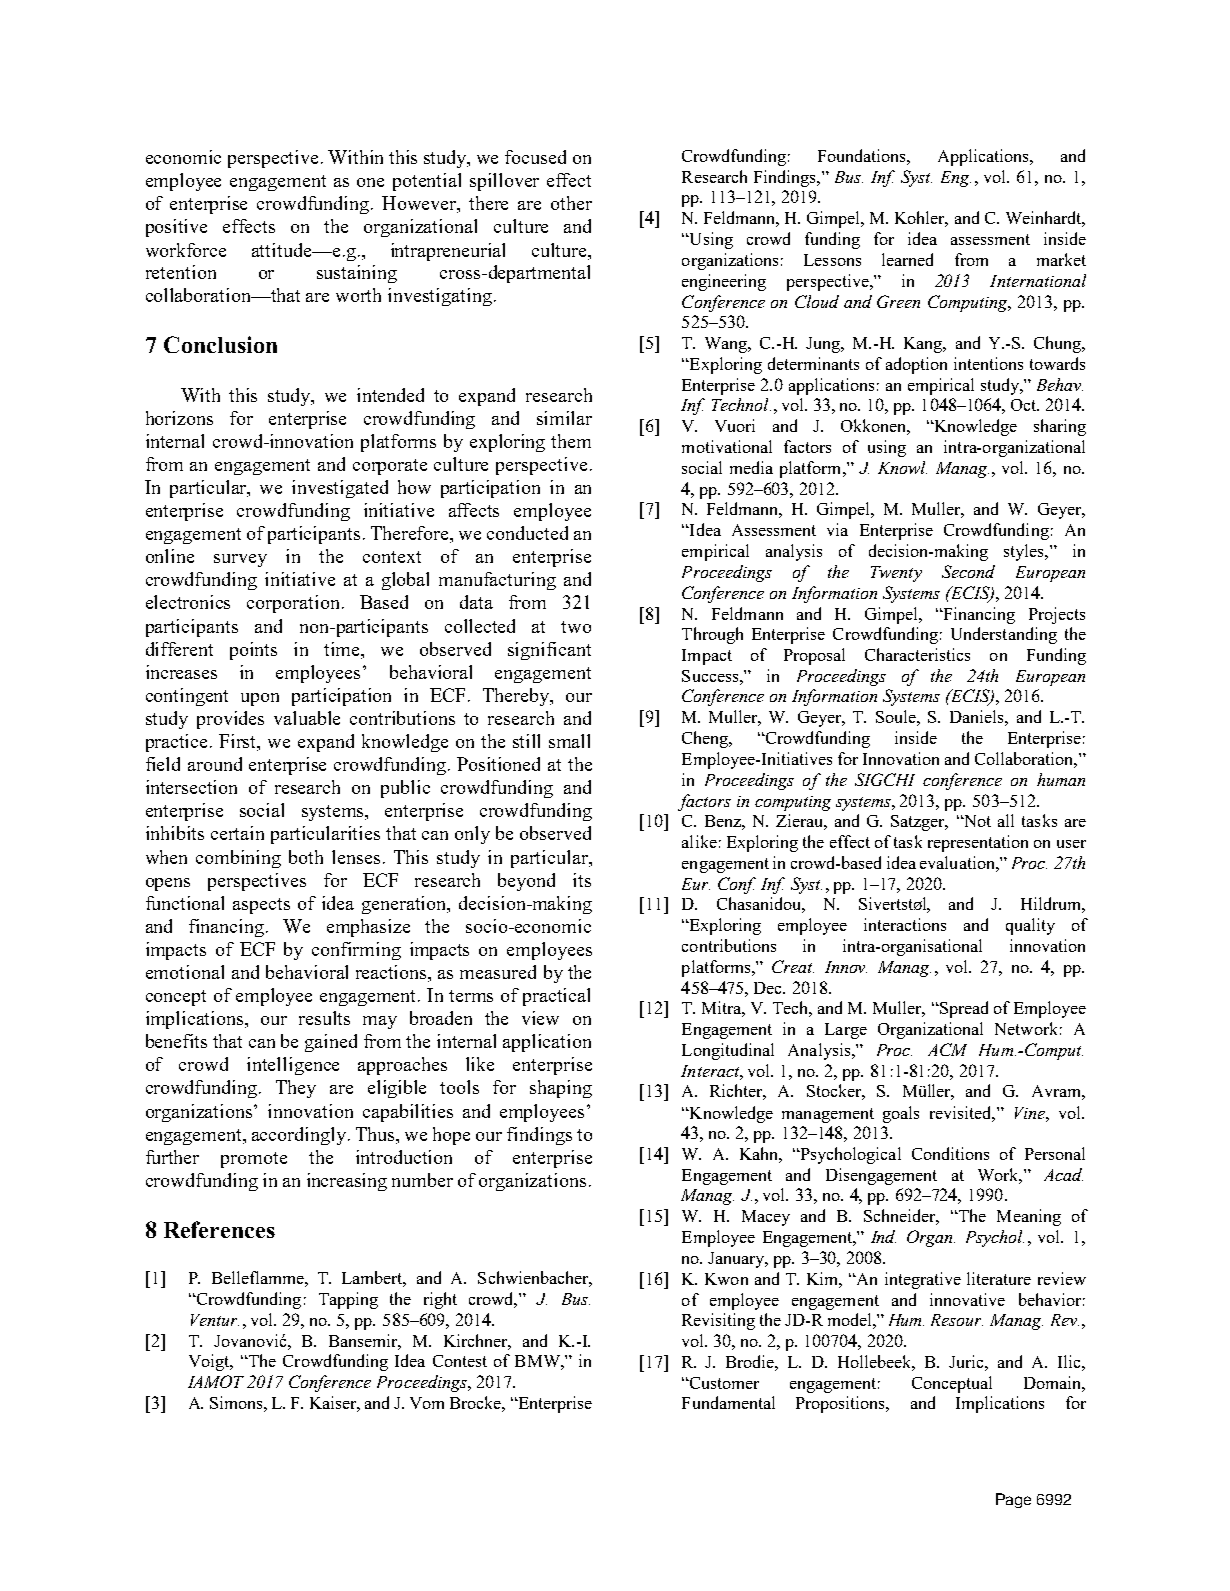 The width and height of the screenshot is (1230, 1591). Describe the element at coordinates (210, 1362) in the screenshot. I see `Voigt` at that location.
